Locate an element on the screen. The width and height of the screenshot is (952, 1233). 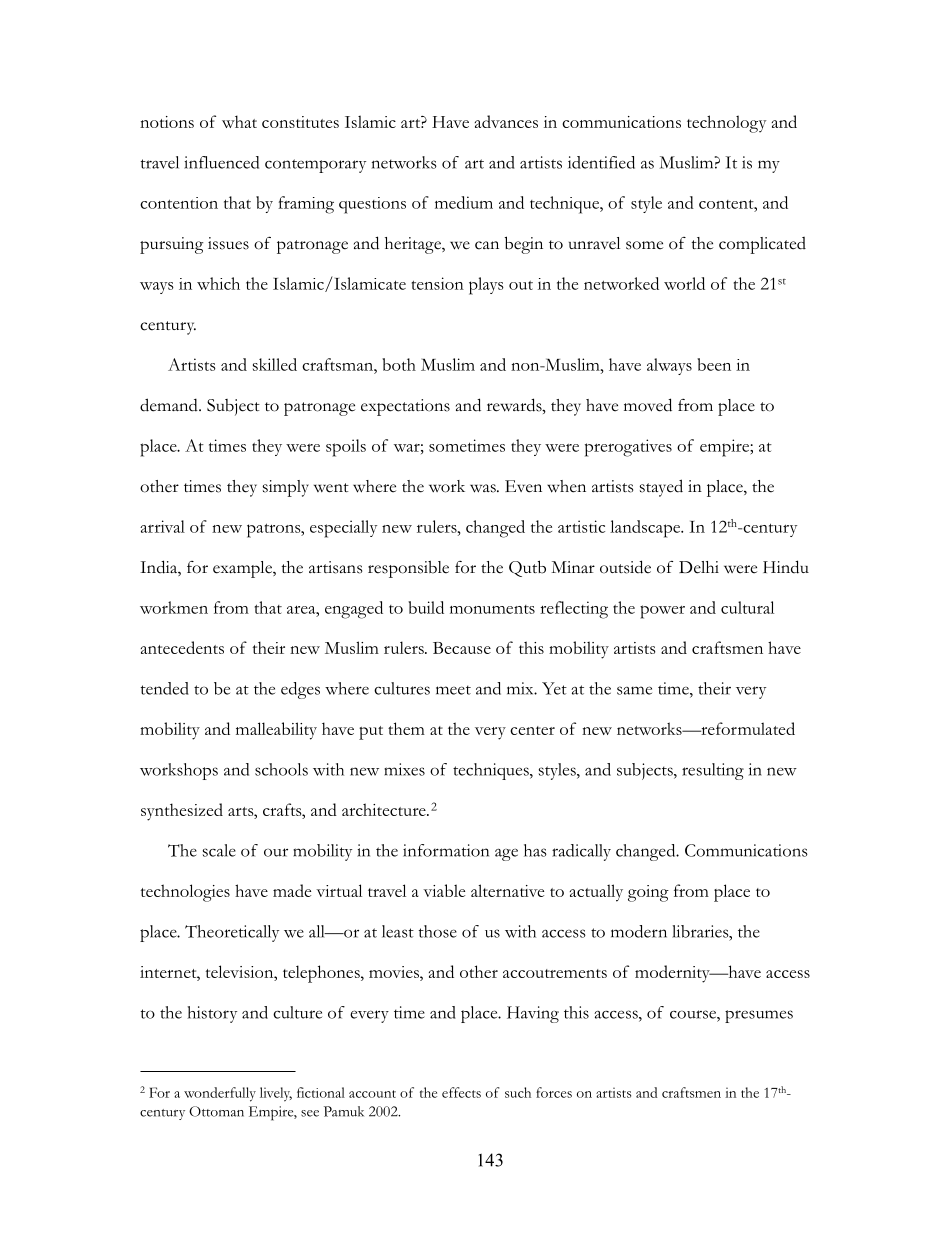
wonderfully is located at coordinates (220, 1094).
